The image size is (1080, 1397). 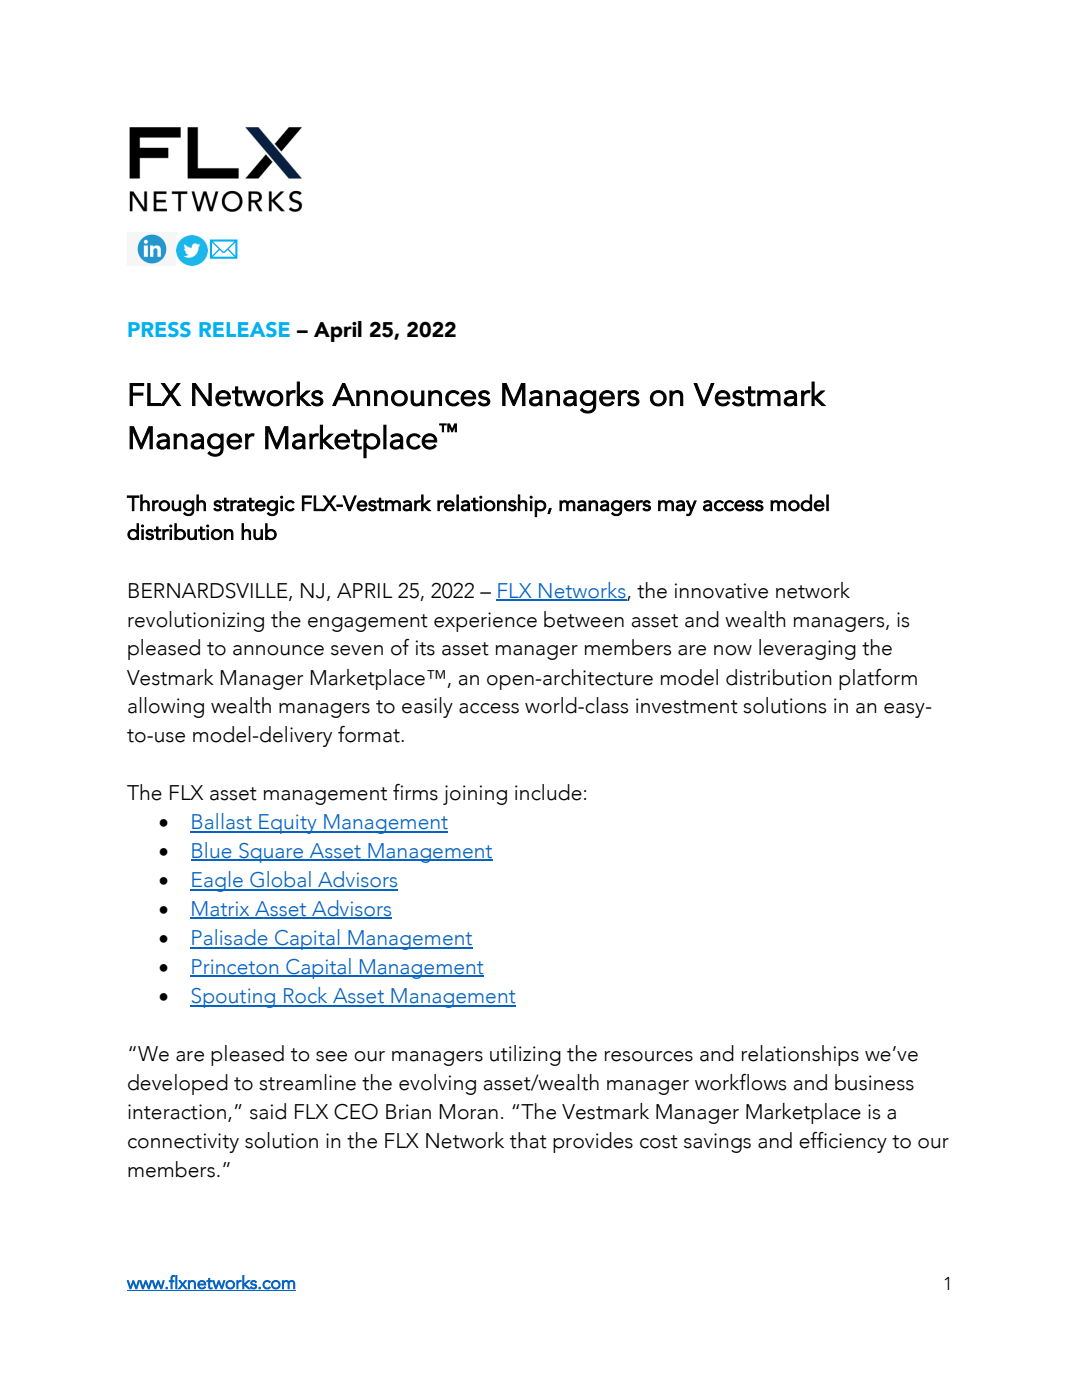 I want to click on leveraging, so click(x=807, y=649).
